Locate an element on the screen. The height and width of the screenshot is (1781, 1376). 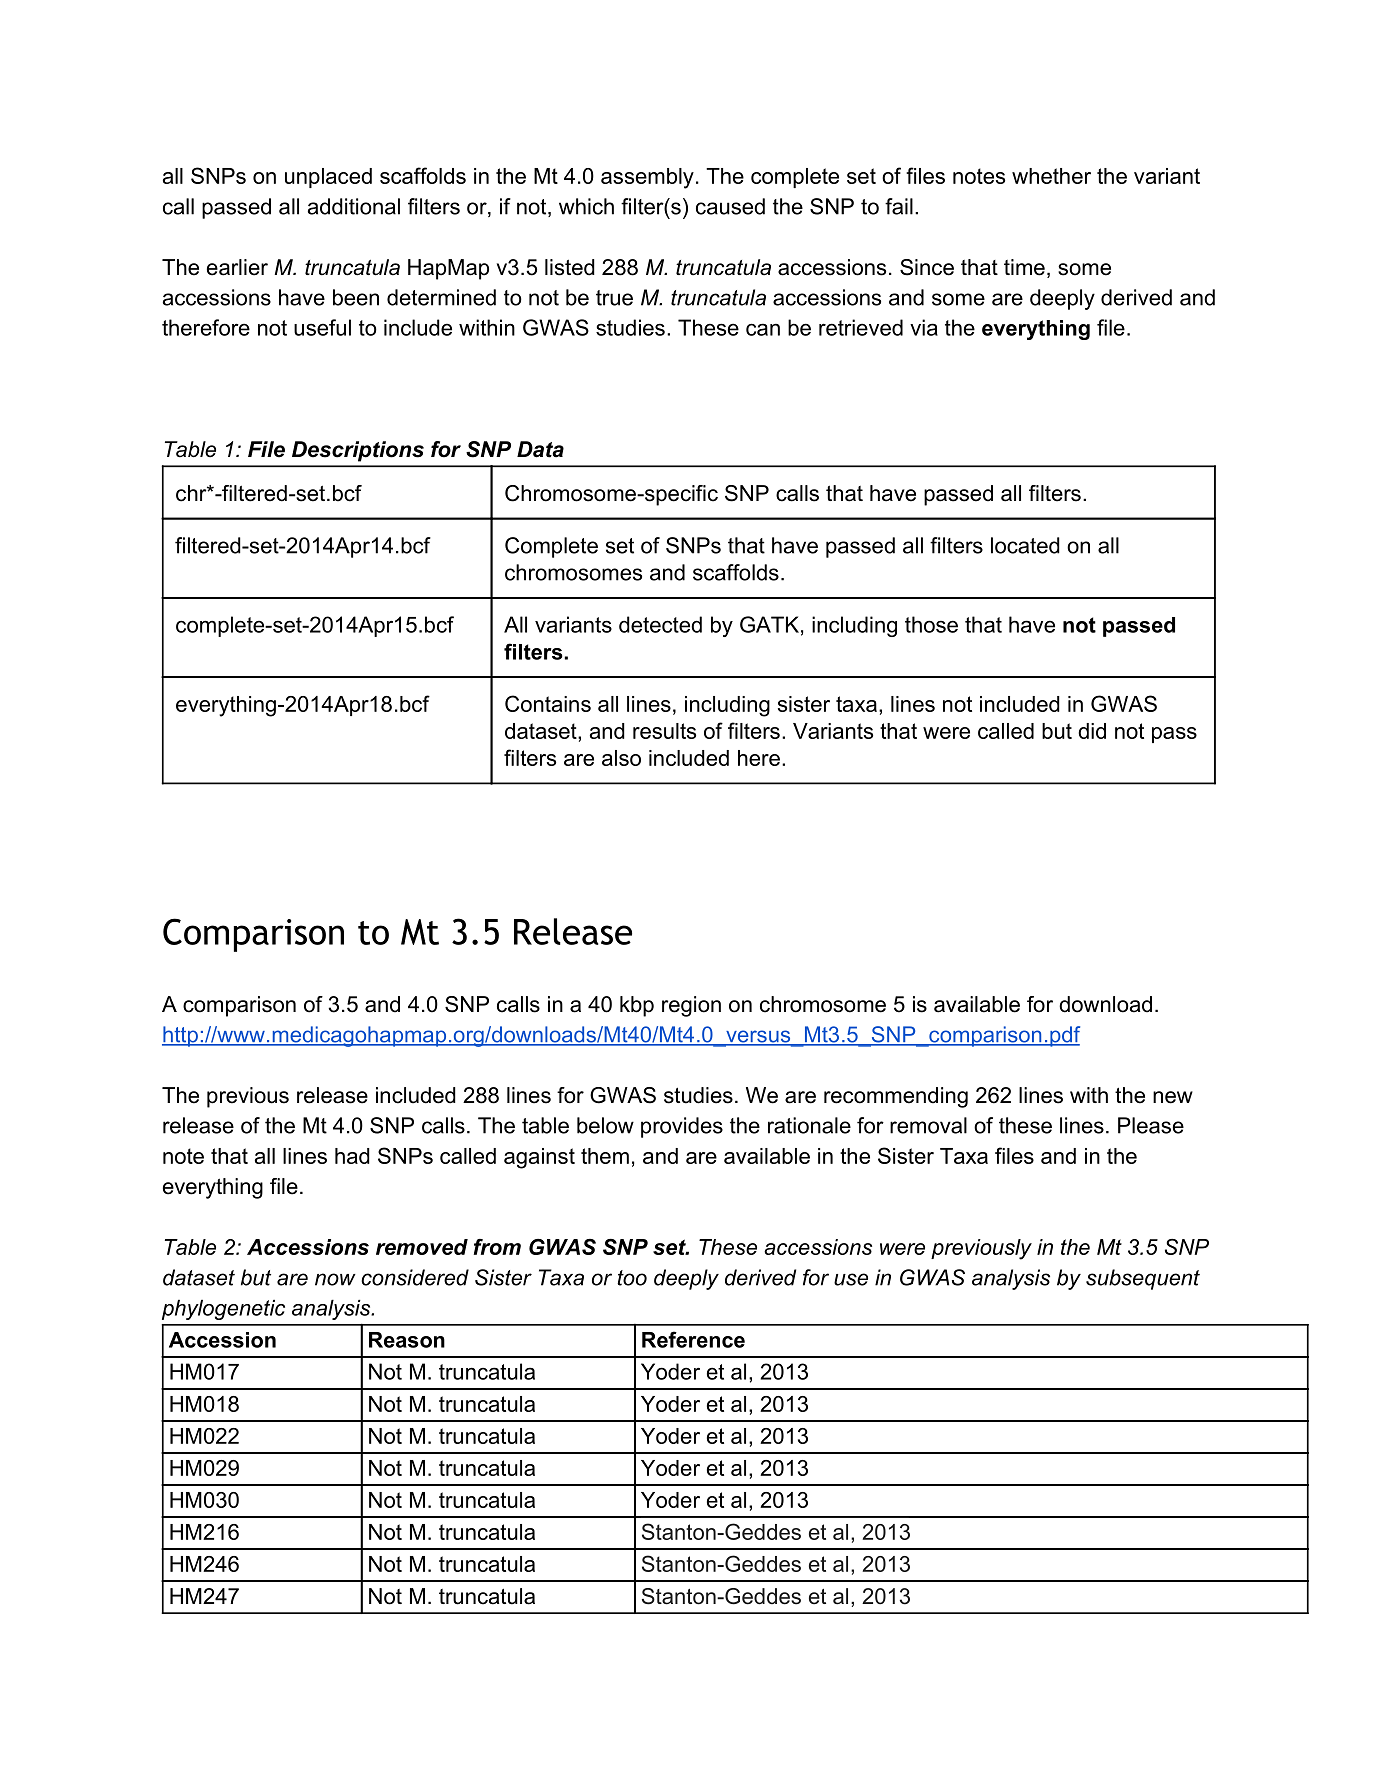
had is located at coordinates (352, 1156).
